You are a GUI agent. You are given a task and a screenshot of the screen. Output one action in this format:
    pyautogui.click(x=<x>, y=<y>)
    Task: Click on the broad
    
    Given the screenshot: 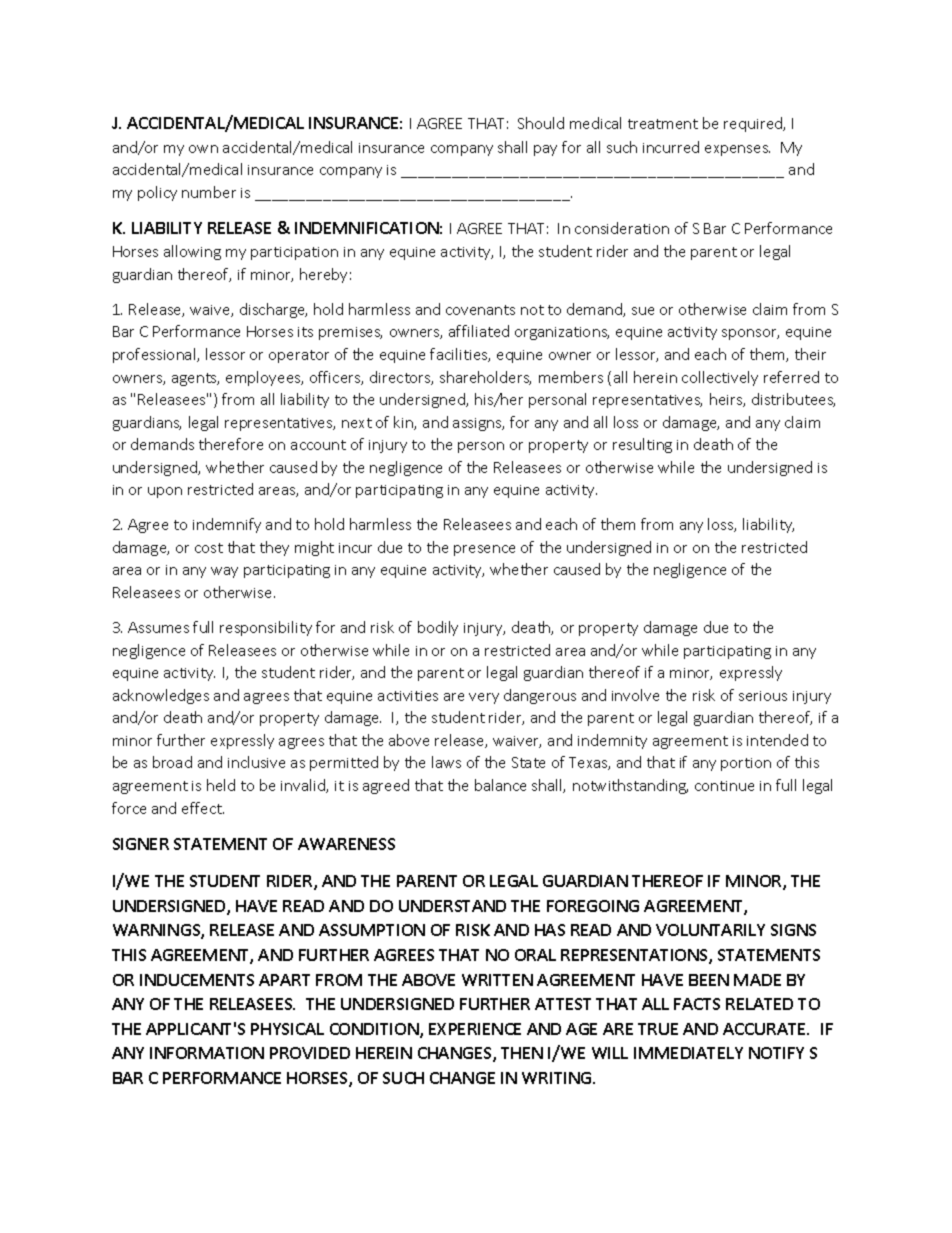 What is the action you would take?
    pyautogui.click(x=172, y=762)
